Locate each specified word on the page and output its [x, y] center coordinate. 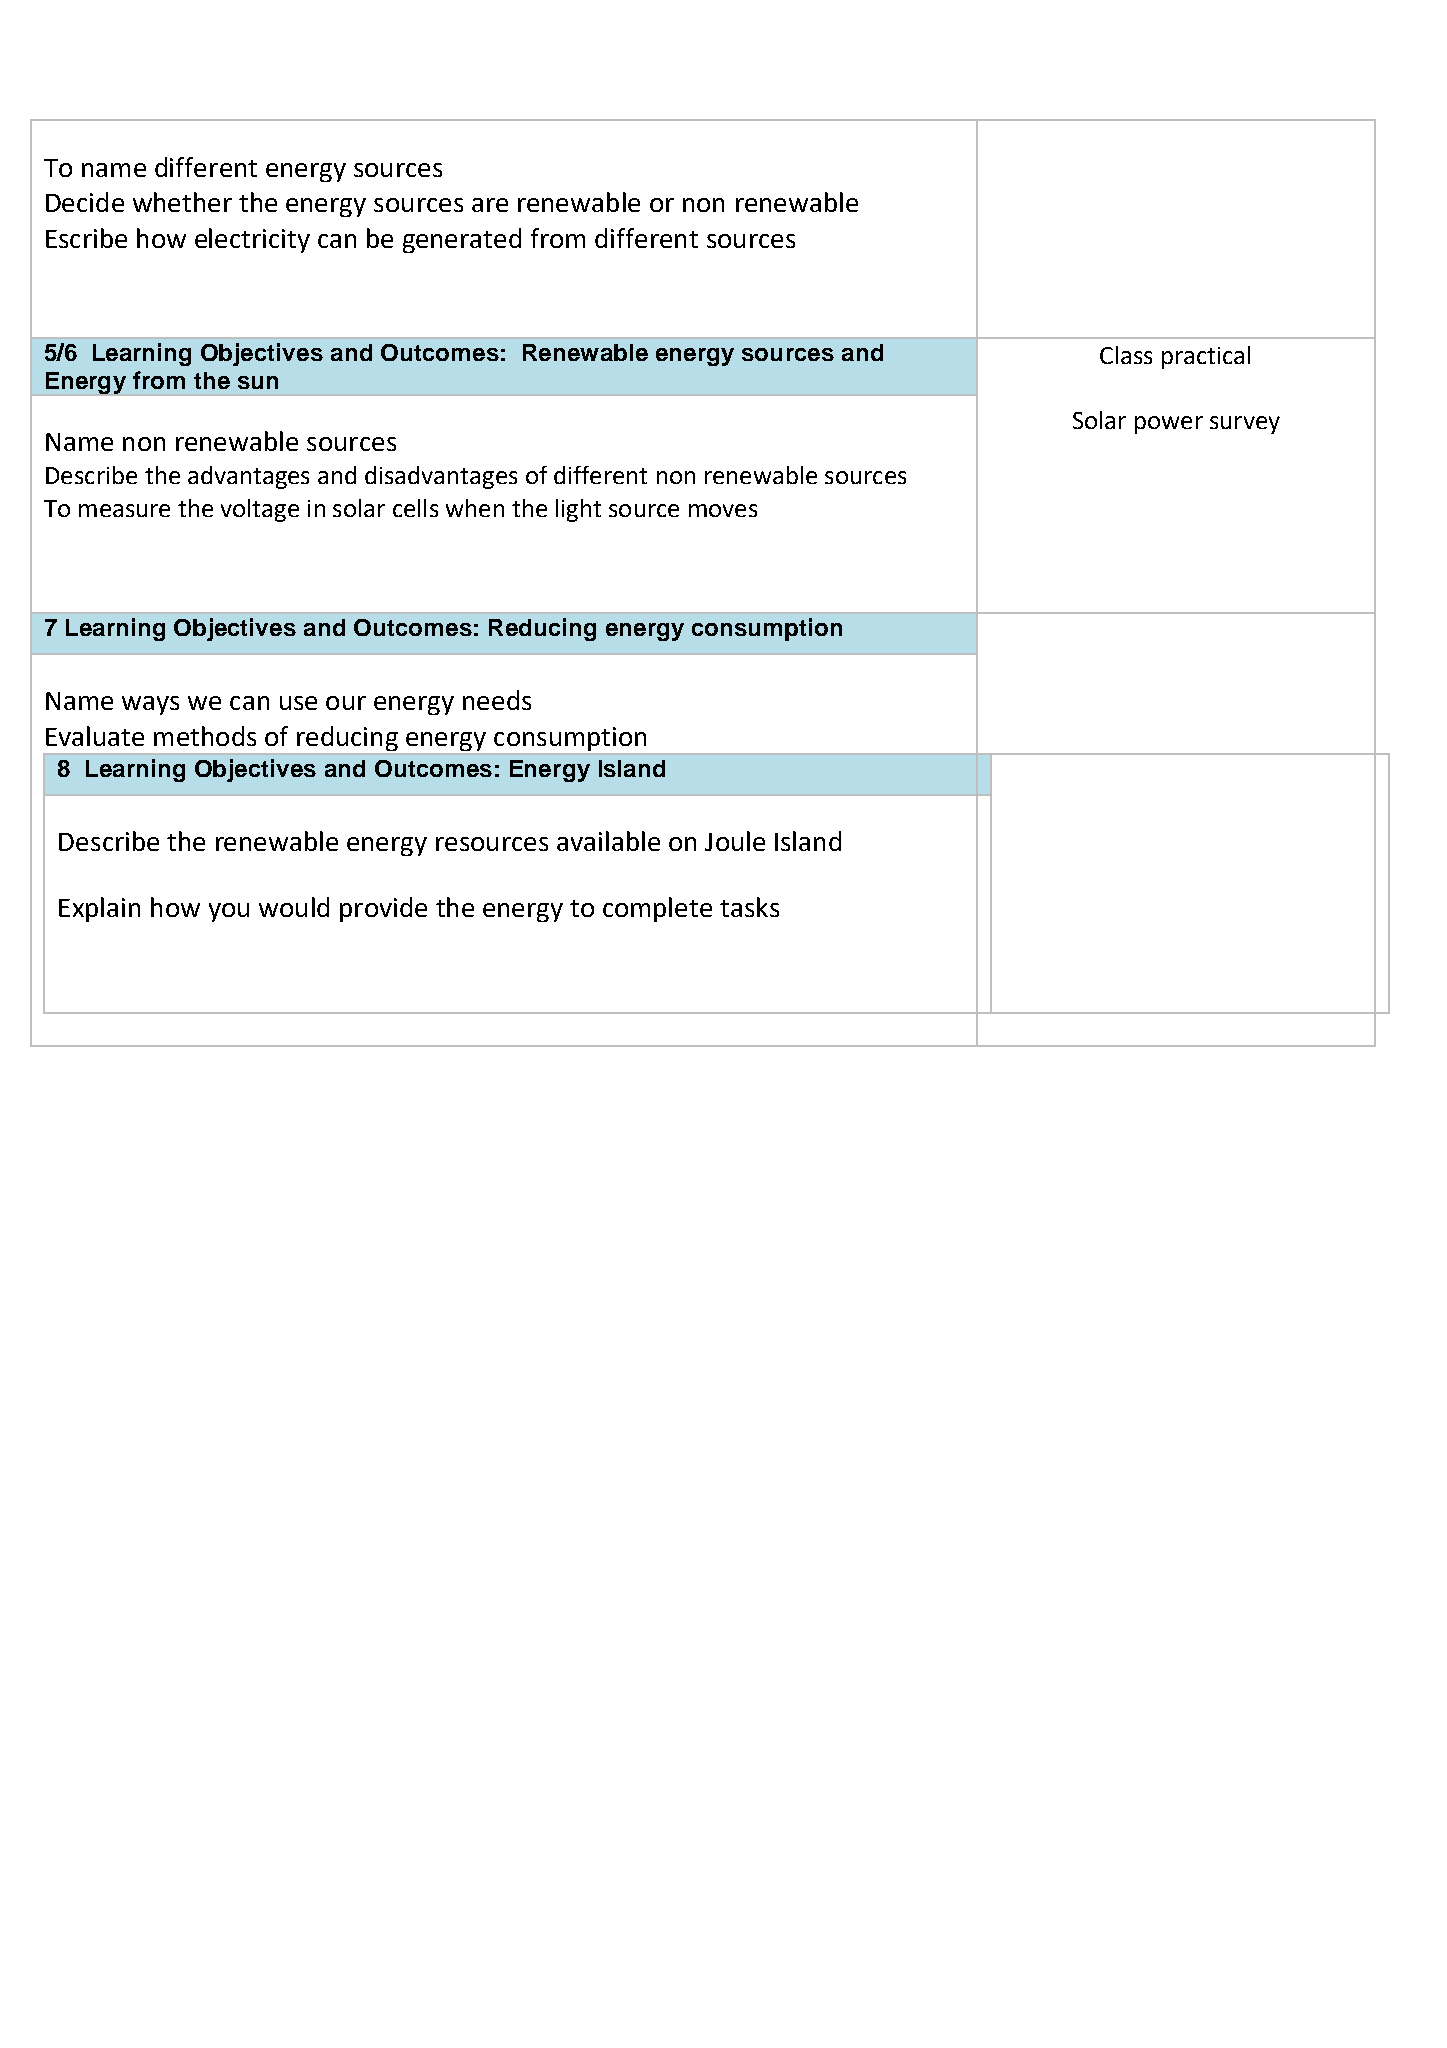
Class [1126, 355]
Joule [735, 841]
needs [497, 700]
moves [723, 510]
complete [657, 909]
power [1169, 425]
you [229, 912]
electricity [252, 240]
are [490, 205]
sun [258, 382]
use [298, 703]
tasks [749, 907]
